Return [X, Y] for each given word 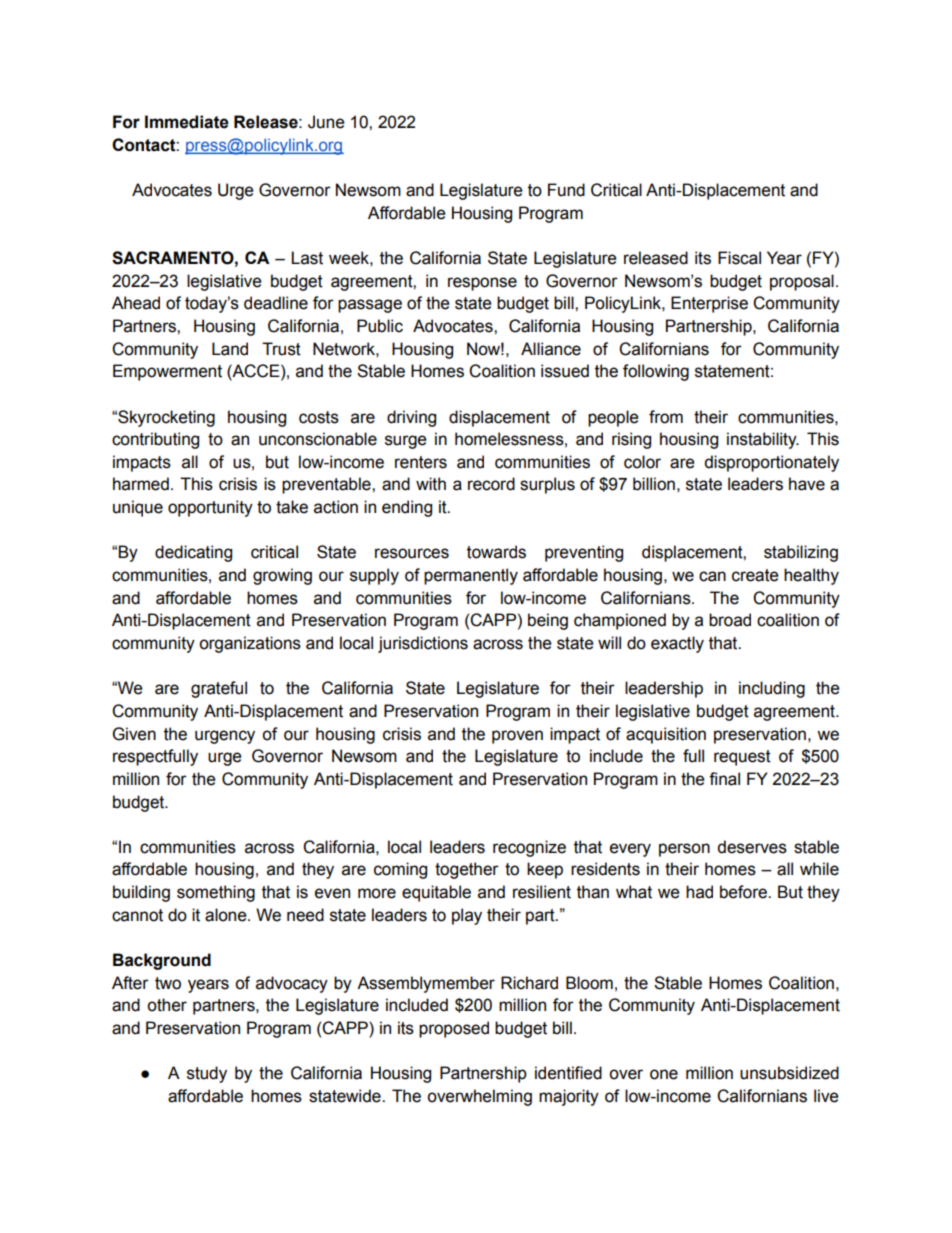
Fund [566, 190]
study [207, 1074]
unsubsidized [789, 1073]
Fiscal [739, 258]
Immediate [187, 122]
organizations [250, 644]
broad [730, 620]
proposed [454, 1029]
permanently [471, 576]
